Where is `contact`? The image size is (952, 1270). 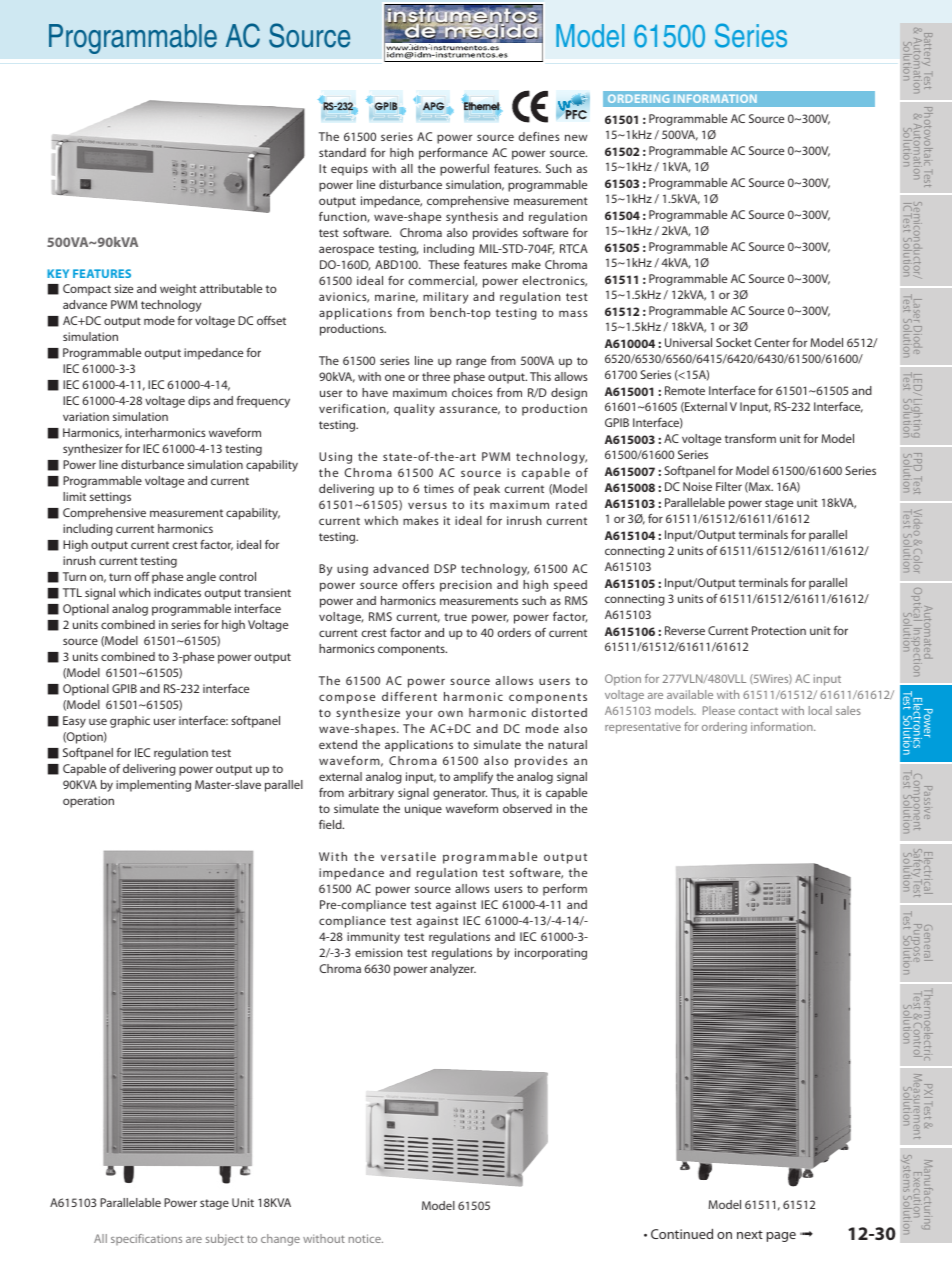
contact is located at coordinates (758, 711).
